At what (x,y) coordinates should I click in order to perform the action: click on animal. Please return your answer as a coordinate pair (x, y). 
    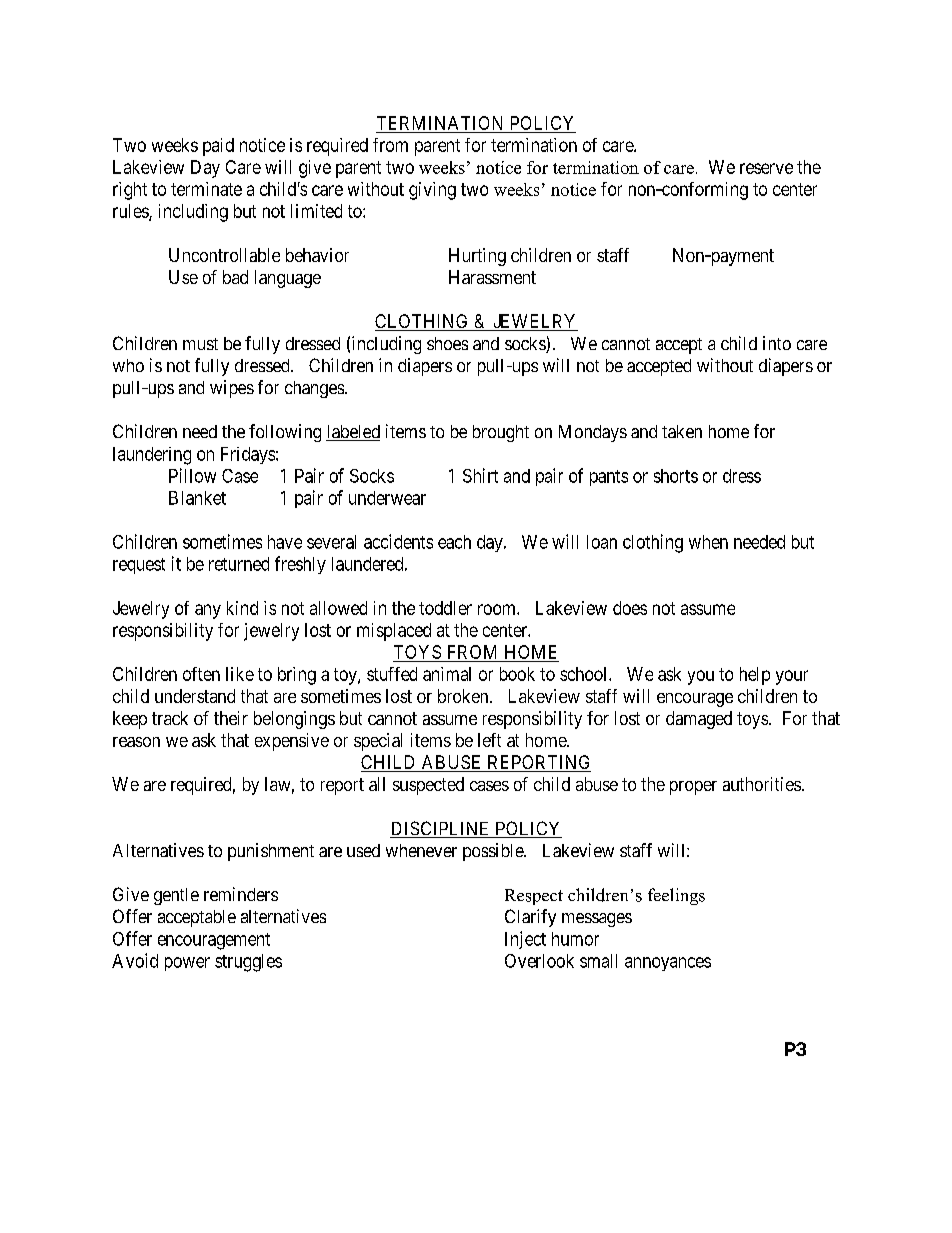
    Looking at the image, I should click on (447, 674).
